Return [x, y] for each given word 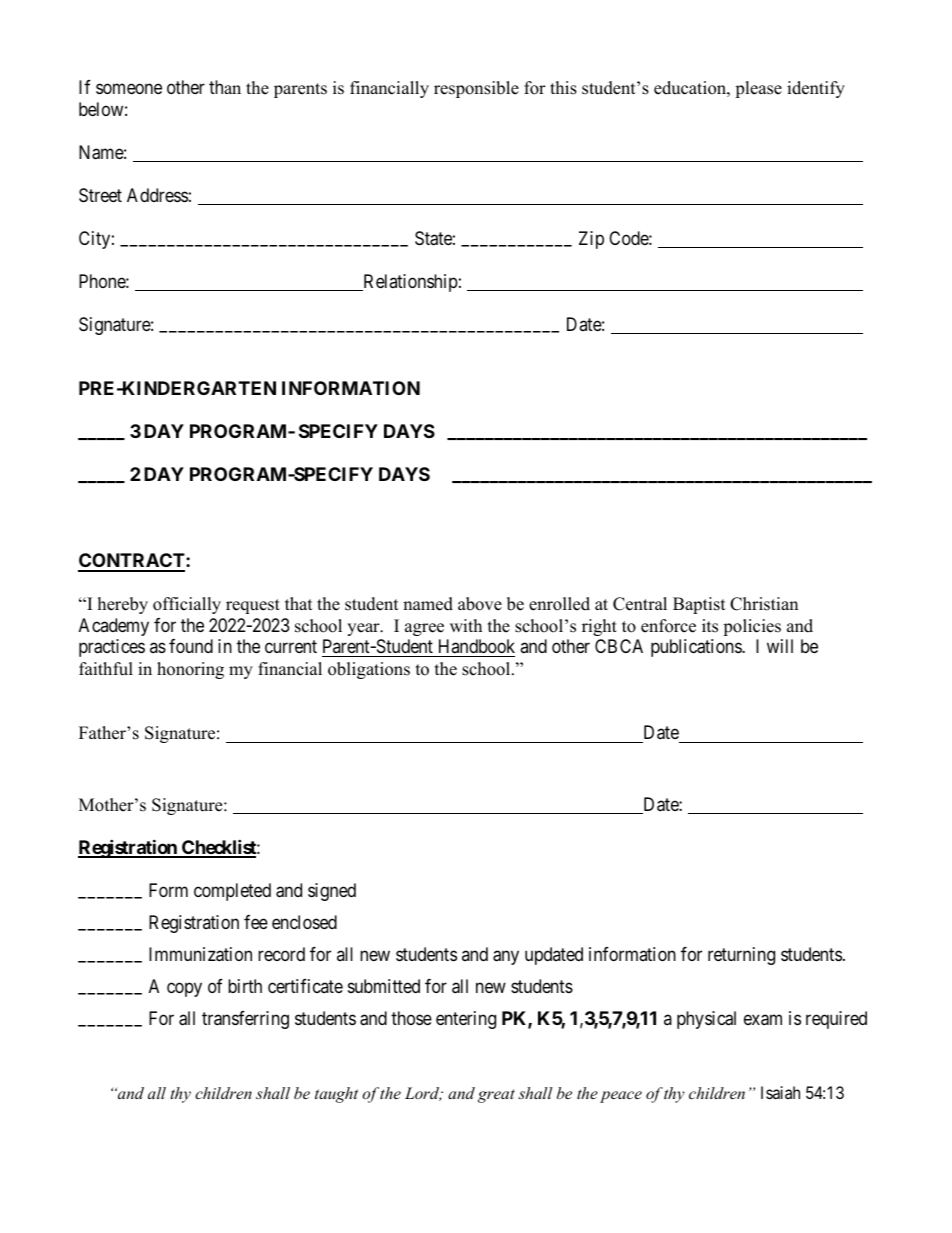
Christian [764, 604]
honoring [190, 670]
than [225, 87]
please [758, 89]
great [496, 1096]
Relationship [409, 283]
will [780, 646]
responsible [476, 89]
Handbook [477, 646]
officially [187, 605]
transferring [245, 1020]
